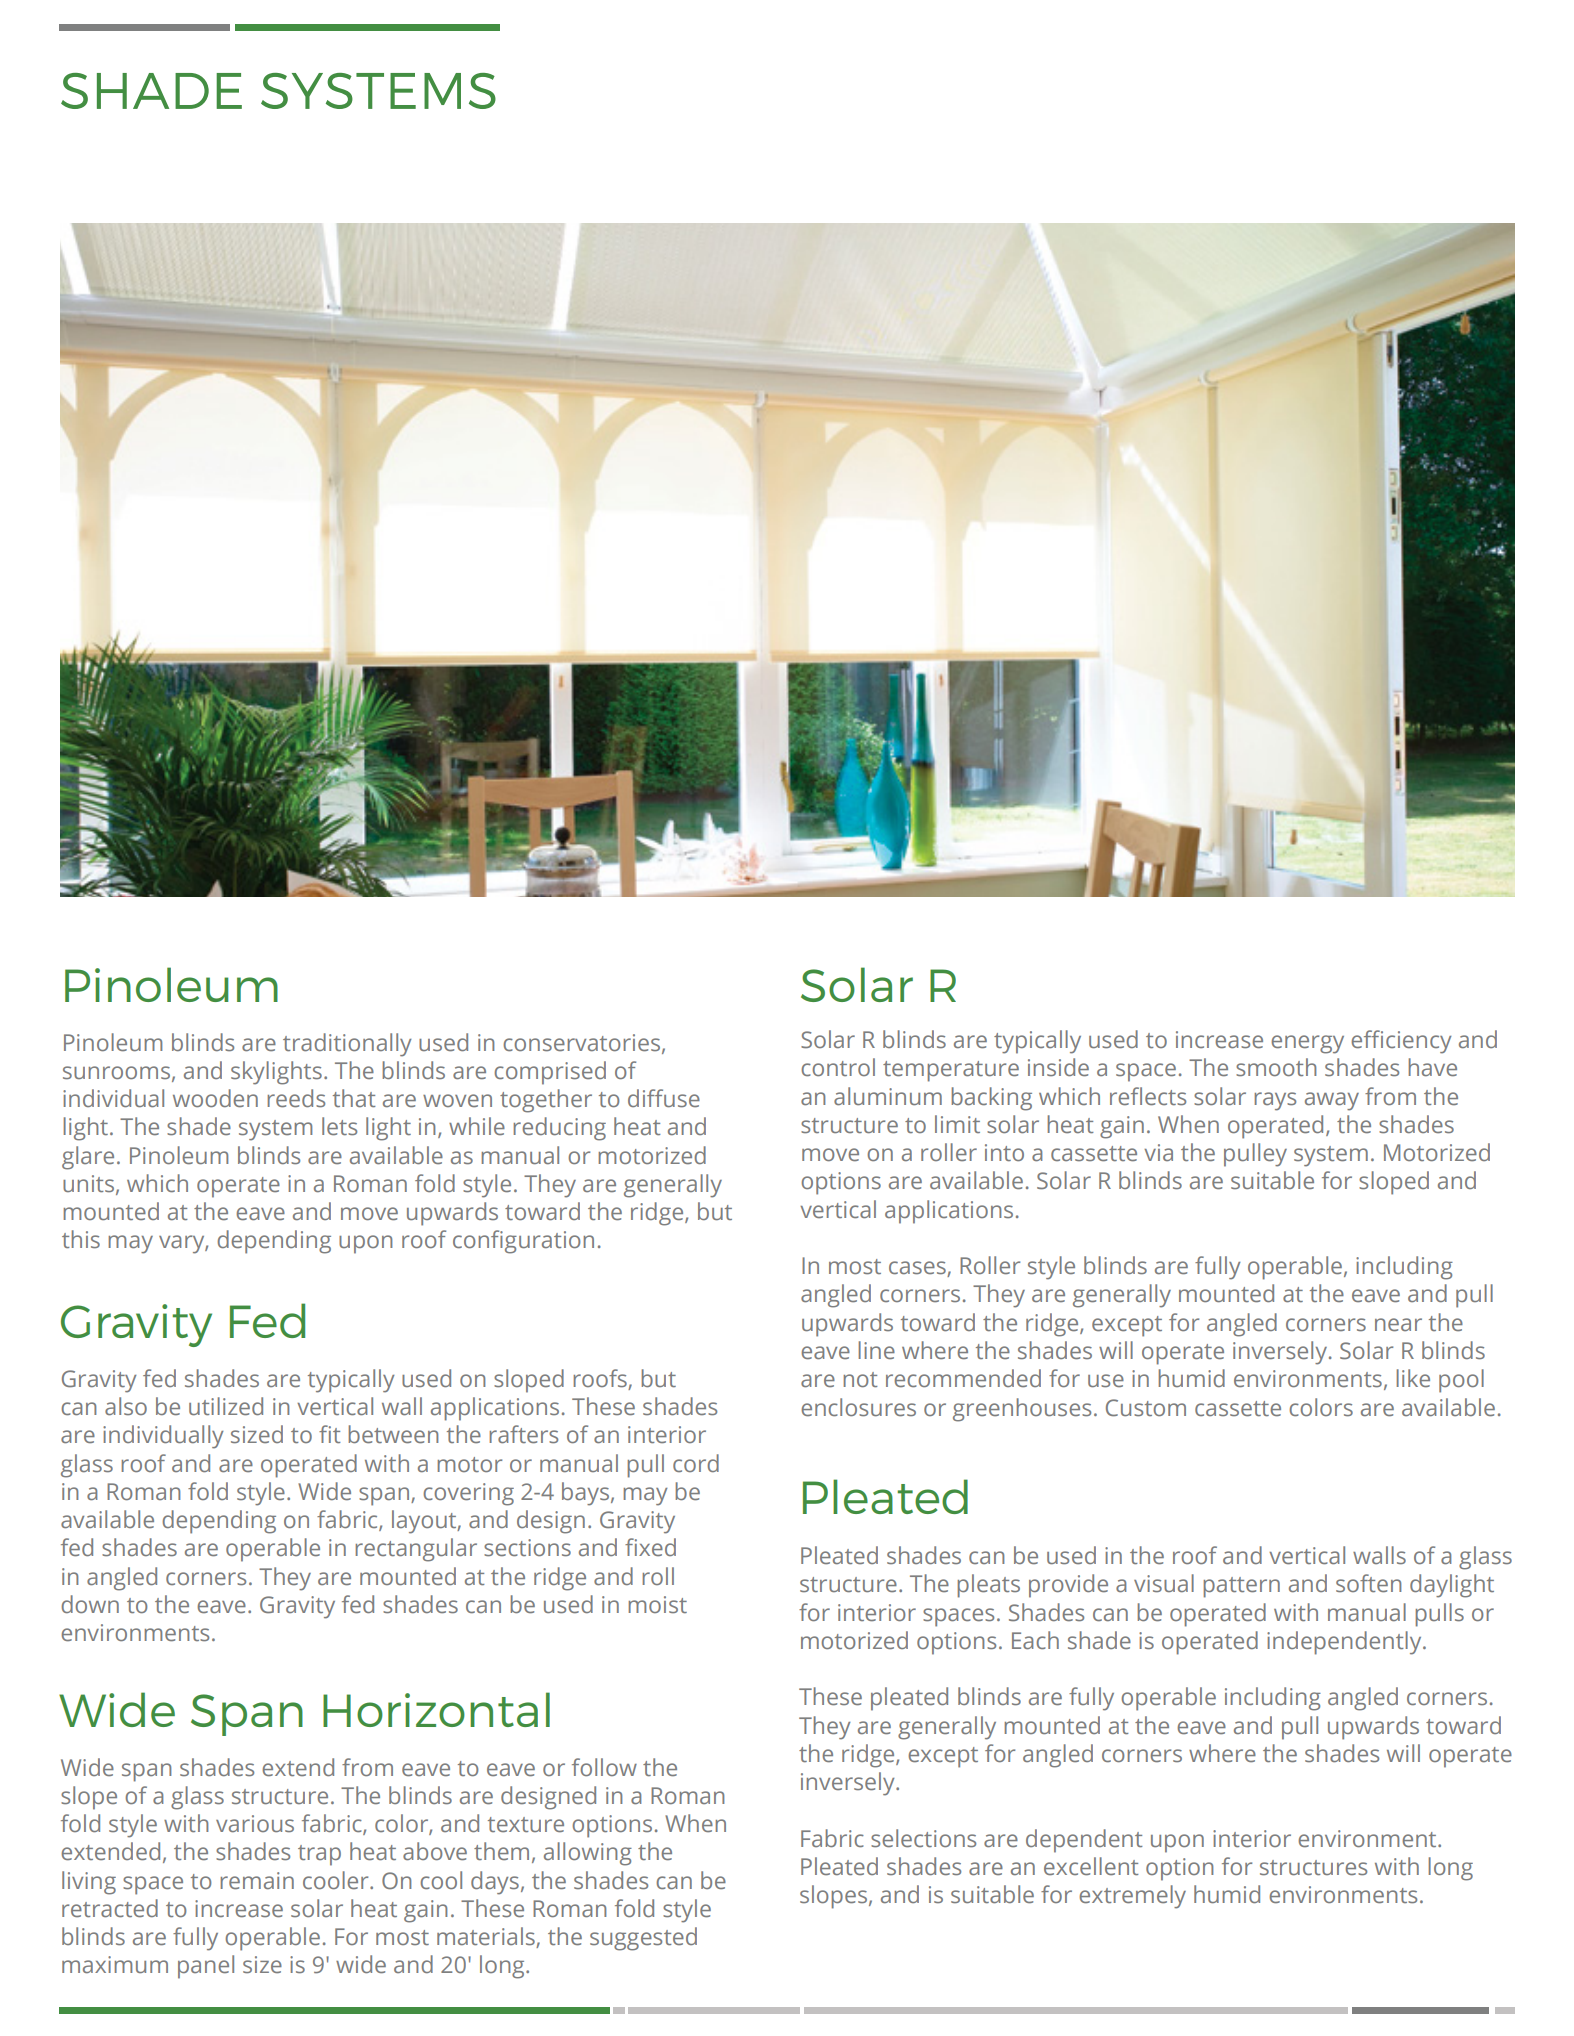 The image size is (1574, 2036). What do you see at coordinates (604, 1767) in the page?
I see `follow` at bounding box center [604, 1767].
